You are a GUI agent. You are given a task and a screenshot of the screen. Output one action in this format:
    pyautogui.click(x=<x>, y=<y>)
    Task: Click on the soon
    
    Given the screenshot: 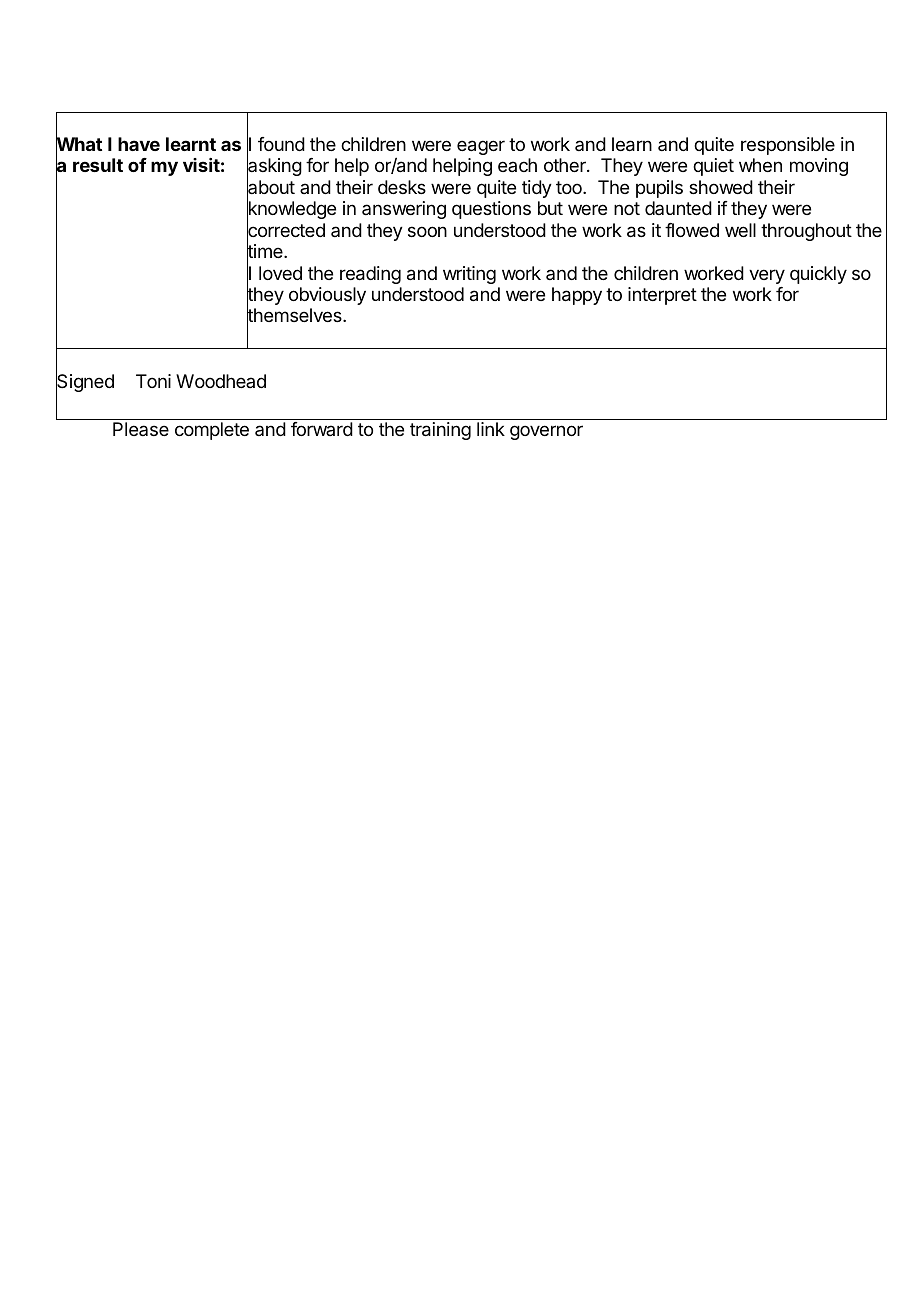 What is the action you would take?
    pyautogui.click(x=427, y=231)
